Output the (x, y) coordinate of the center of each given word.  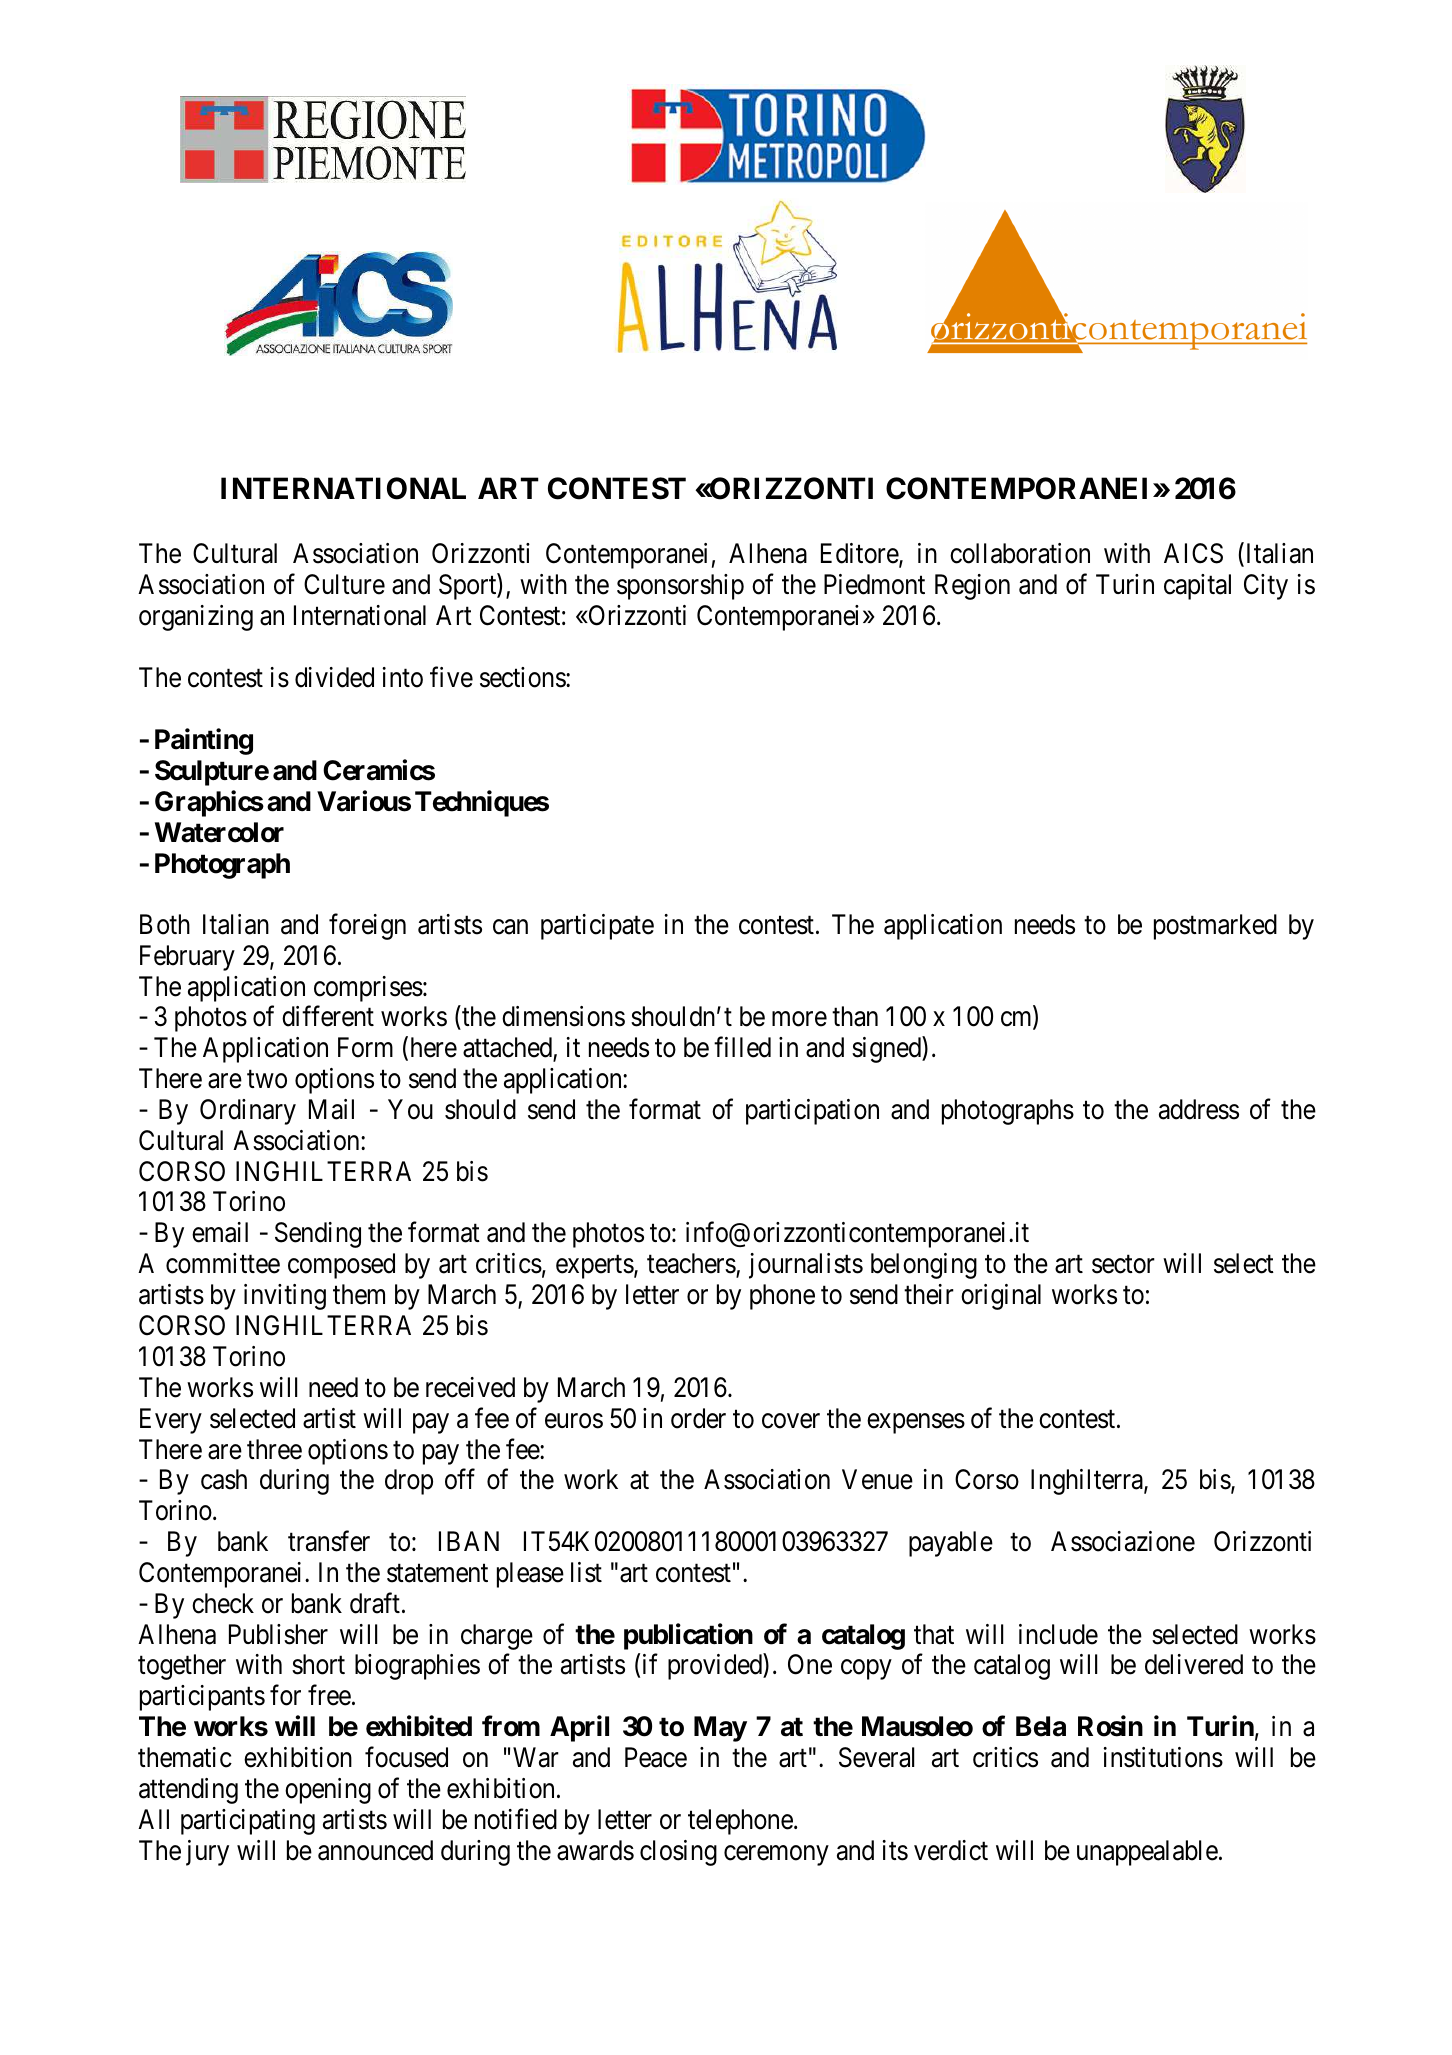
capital (1197, 587)
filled (742, 1047)
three (274, 1449)
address (1199, 1109)
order (698, 1418)
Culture (344, 584)
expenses (916, 1423)
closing (678, 1853)
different (328, 1016)
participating (248, 1822)
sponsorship (680, 587)
